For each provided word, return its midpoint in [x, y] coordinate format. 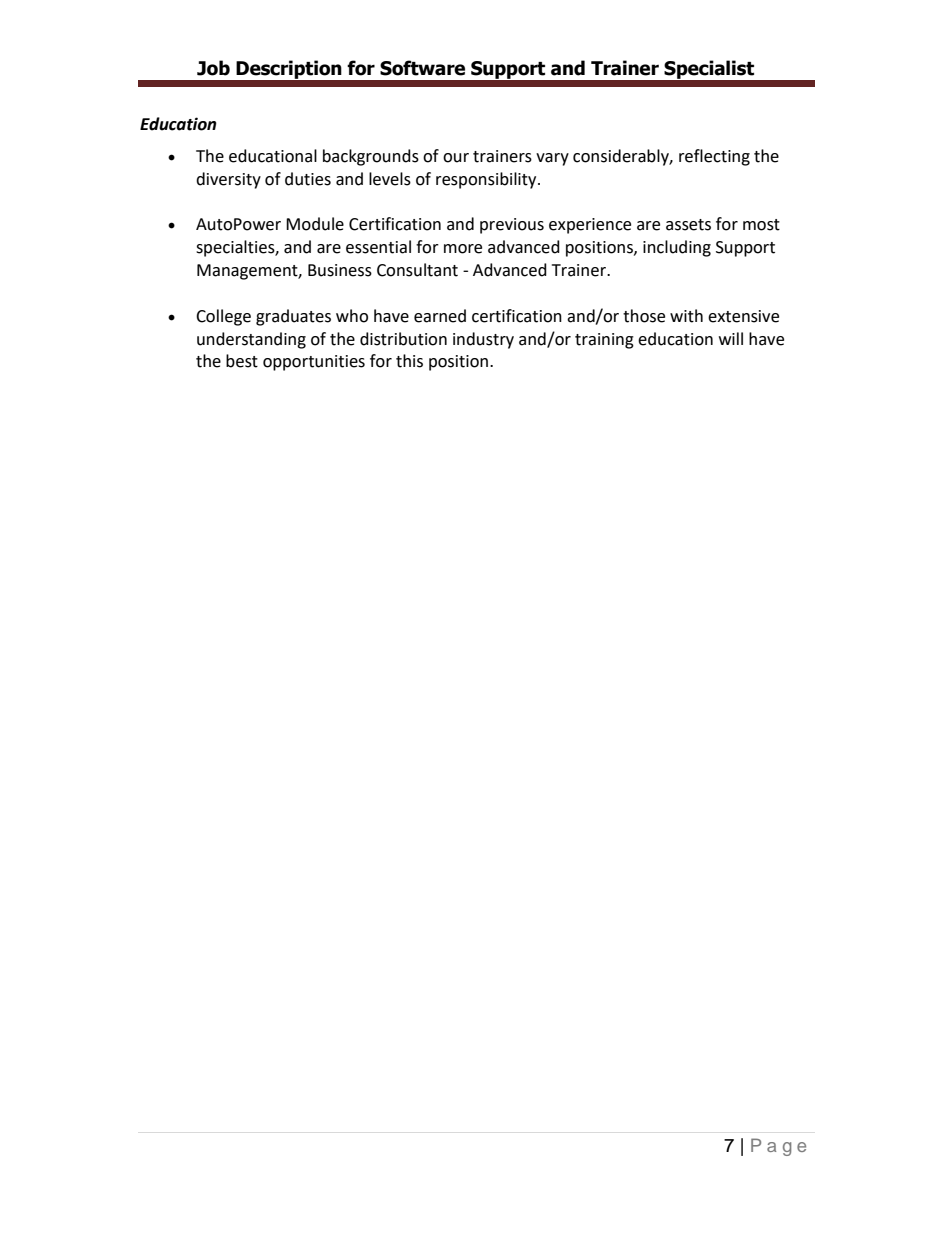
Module [315, 224]
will [731, 338]
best [242, 361]
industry [483, 340]
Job [213, 68]
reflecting [714, 157]
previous [512, 226]
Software [422, 68]
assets [688, 225]
